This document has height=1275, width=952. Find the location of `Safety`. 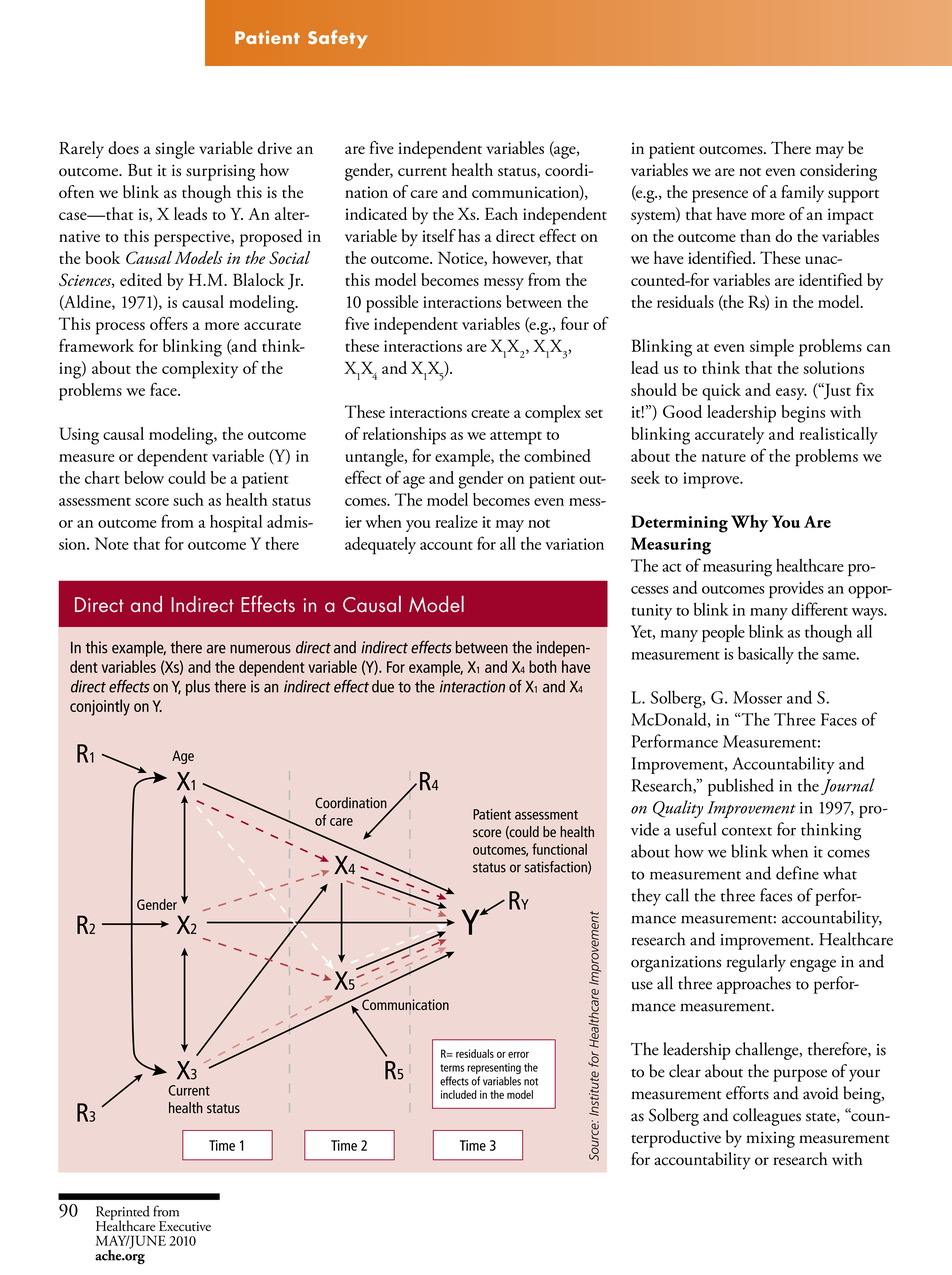

Safety is located at coordinates (338, 39).
